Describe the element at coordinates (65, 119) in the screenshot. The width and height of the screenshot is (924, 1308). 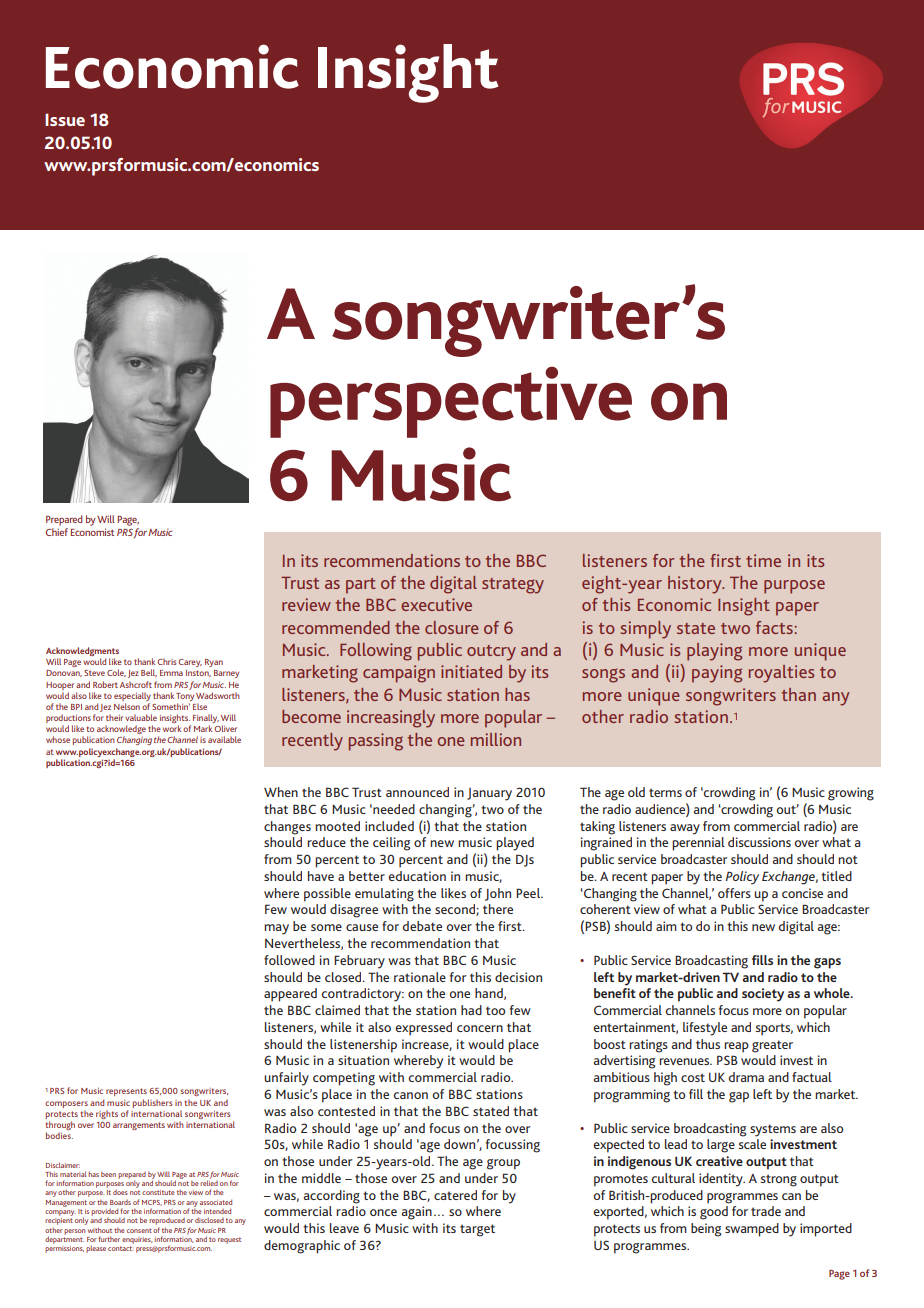
I see `Issue` at that location.
